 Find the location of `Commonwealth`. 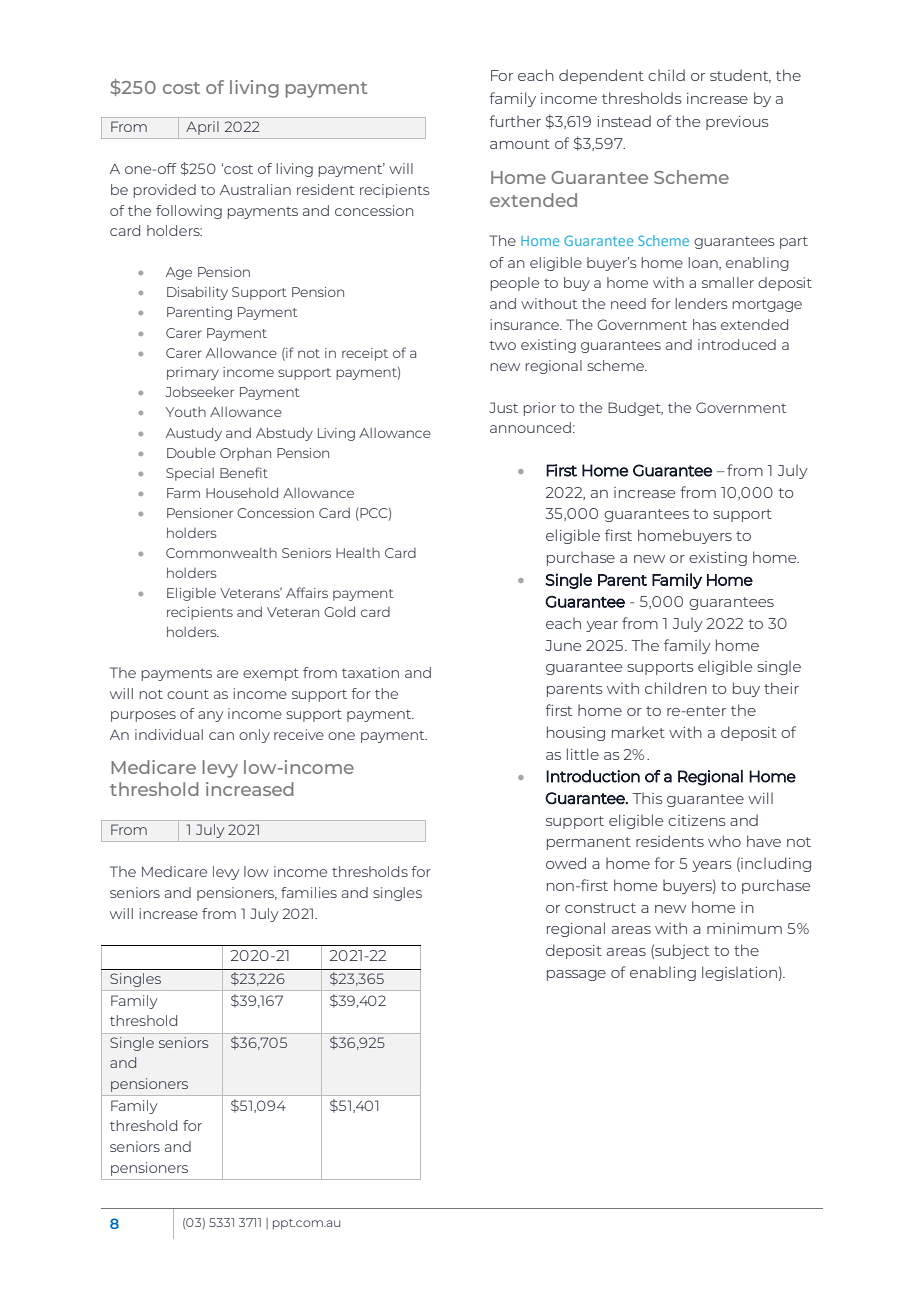

Commonwealth is located at coordinates (221, 553).
